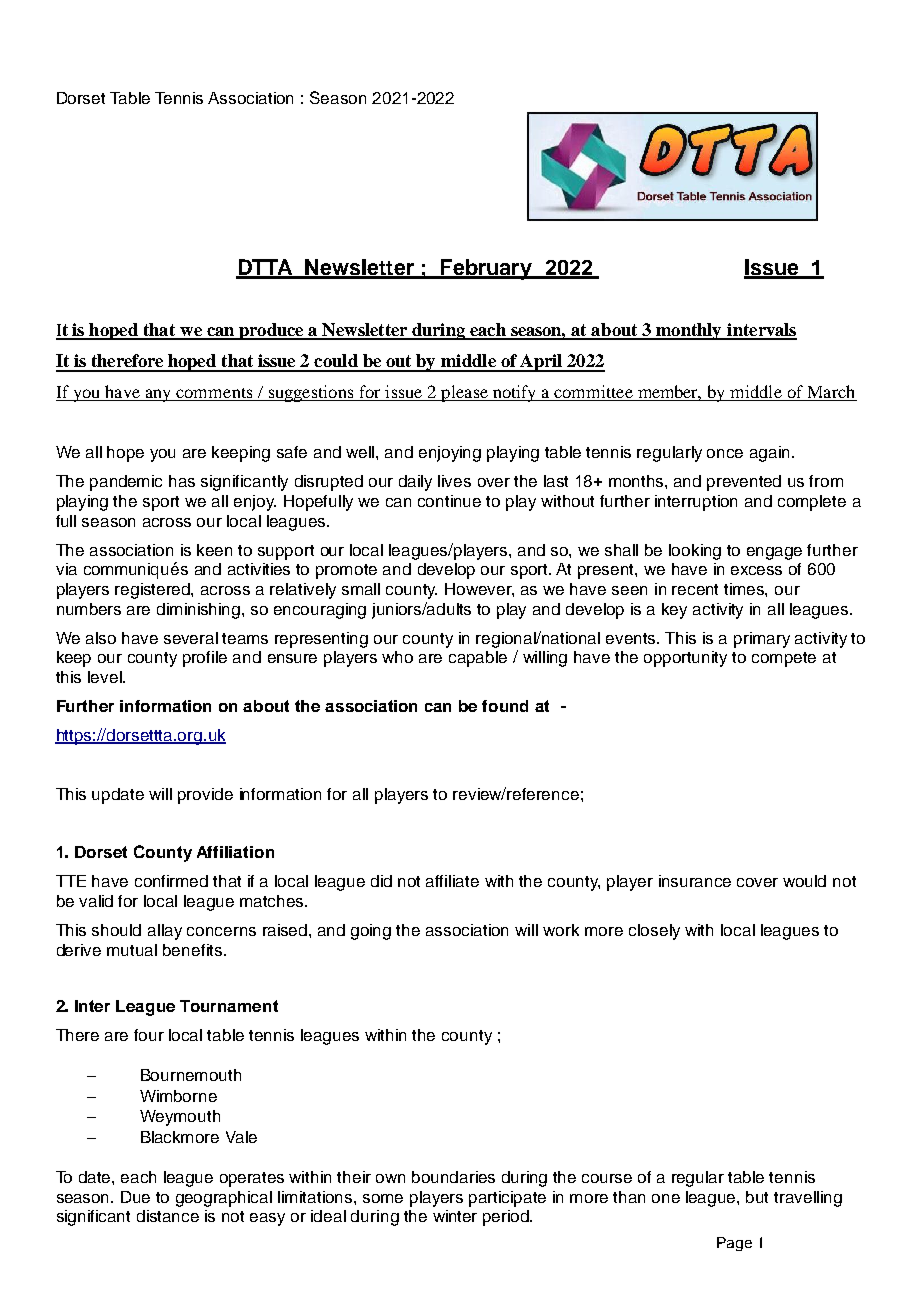 The image size is (924, 1307). Describe the element at coordinates (689, 331) in the document. I see `monthly` at that location.
